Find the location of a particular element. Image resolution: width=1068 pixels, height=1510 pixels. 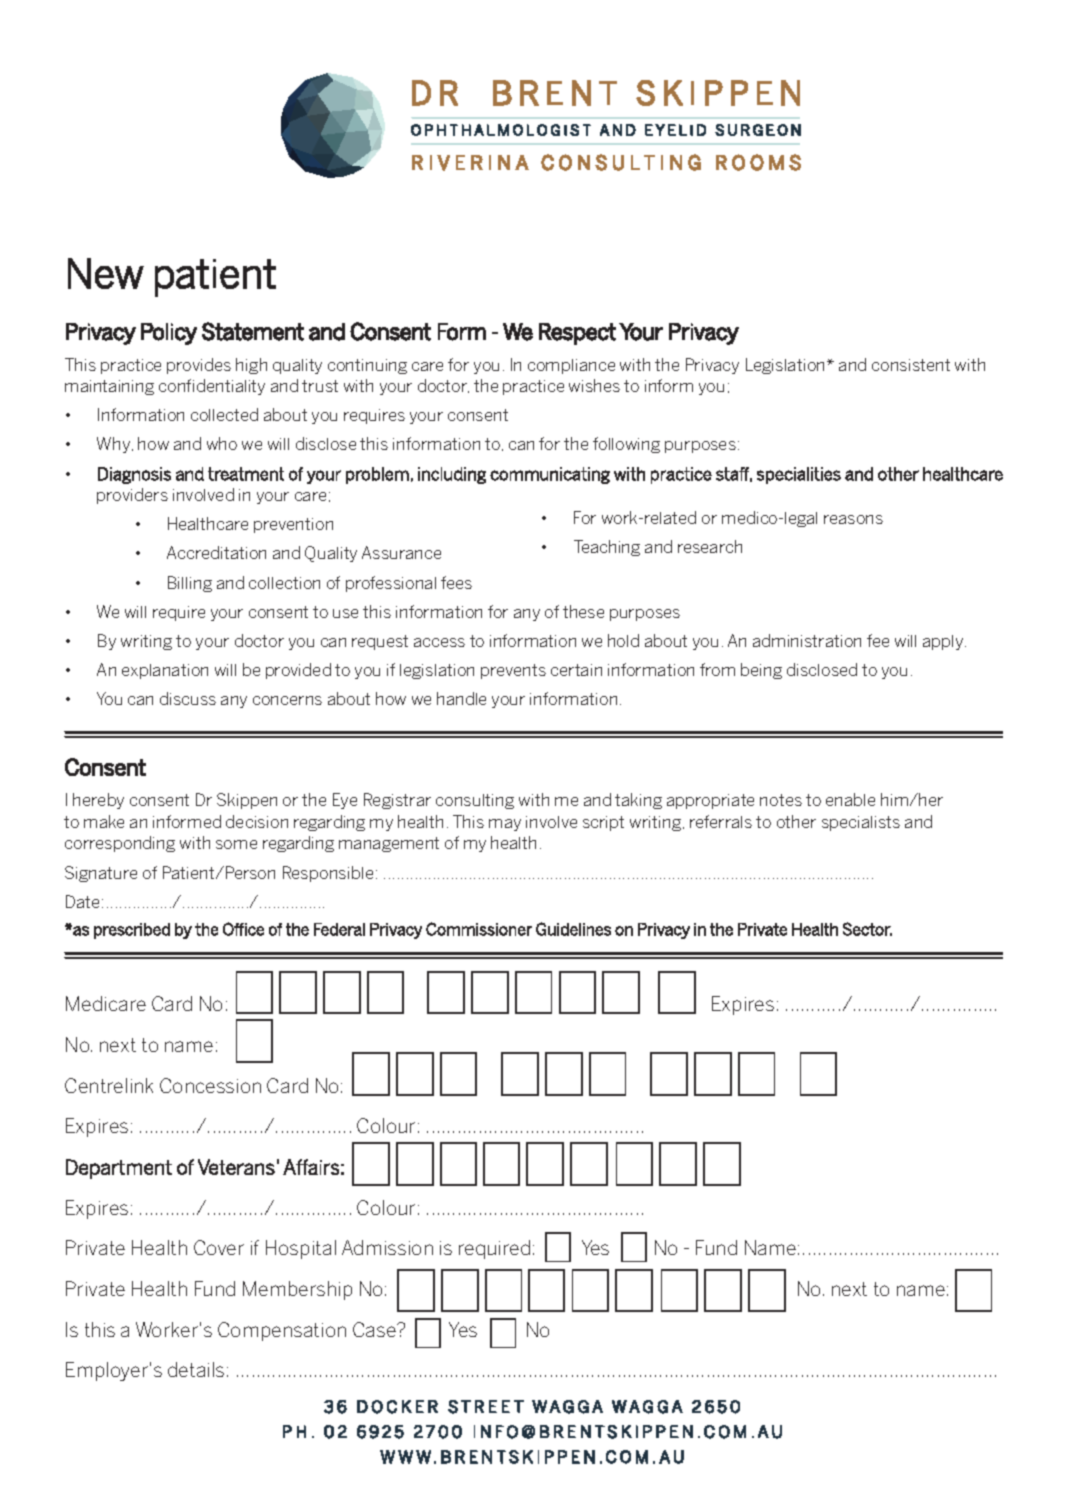

Case is located at coordinates (375, 1329).
